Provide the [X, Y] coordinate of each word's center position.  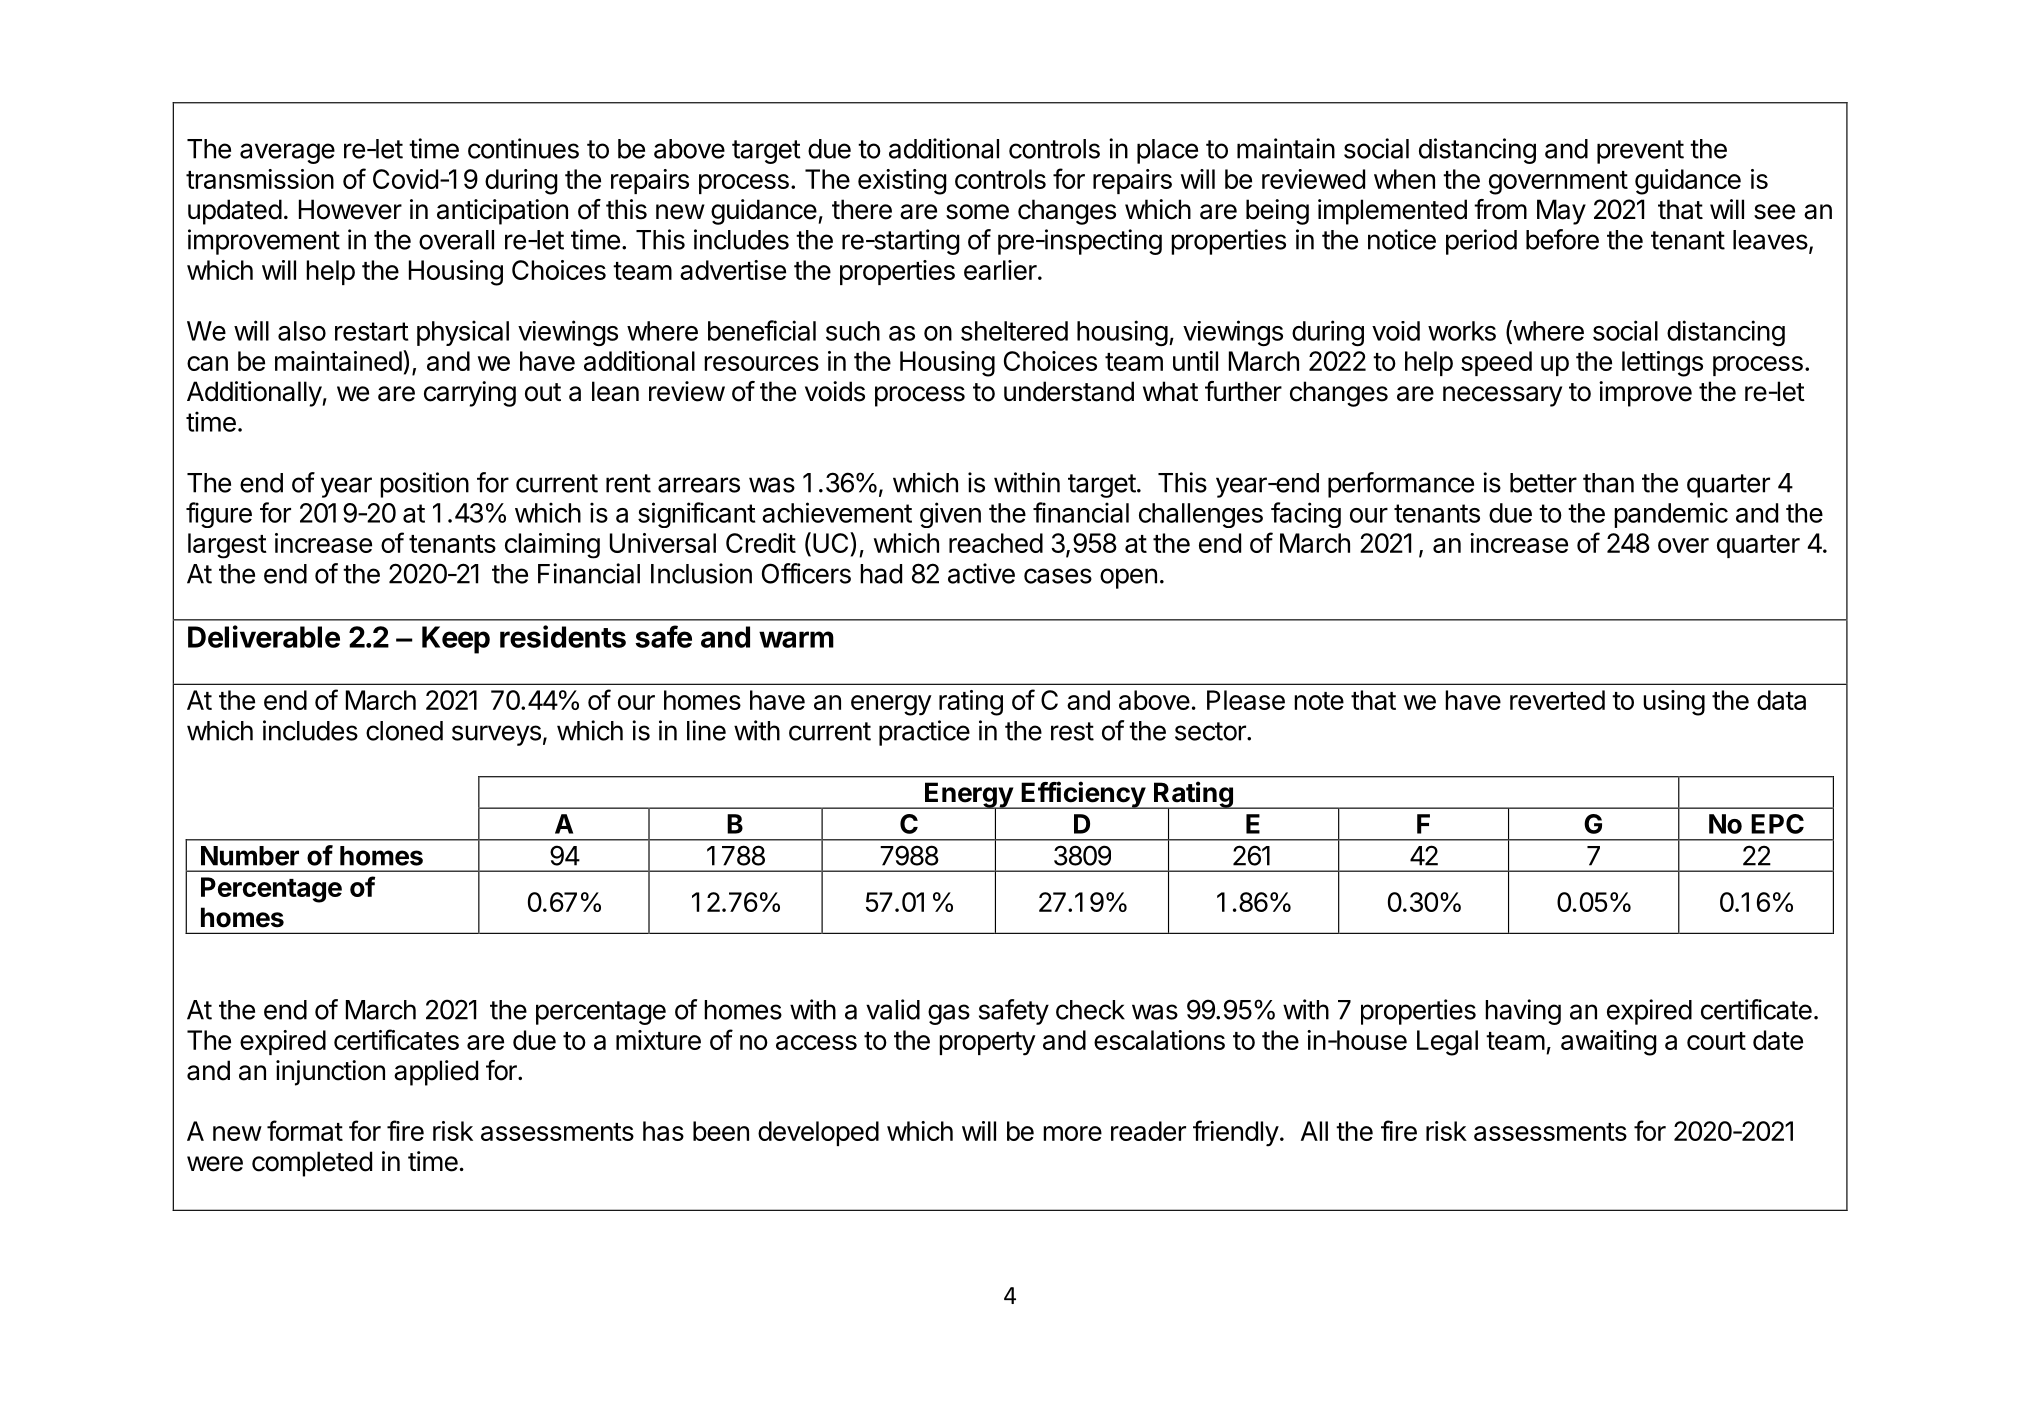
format [305, 1130]
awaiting [1609, 1043]
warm [796, 639]
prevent [1640, 152]
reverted [1557, 700]
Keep [456, 640]
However [350, 209]
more [1072, 1133]
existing [902, 182]
